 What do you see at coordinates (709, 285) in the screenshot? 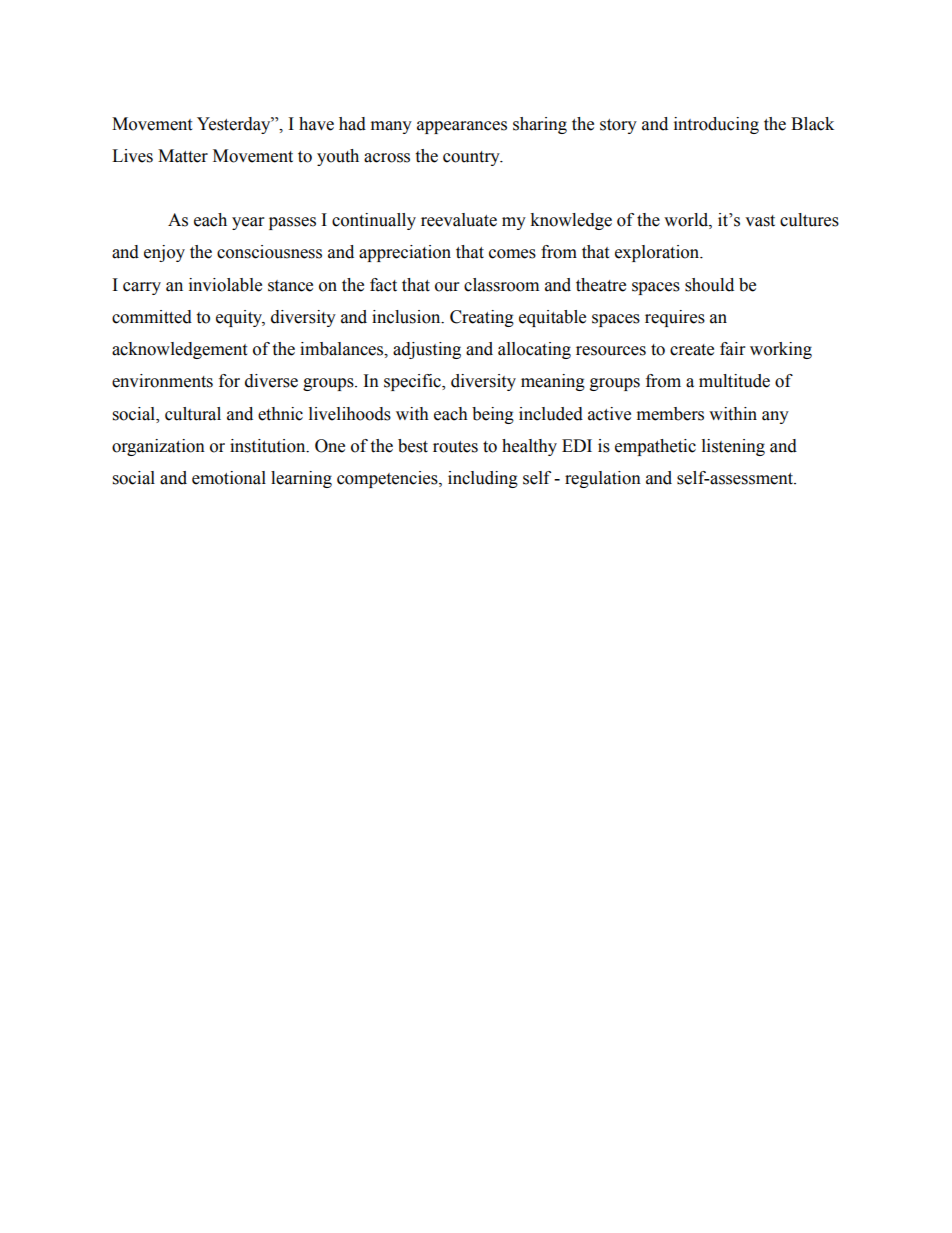
I see `should` at bounding box center [709, 285].
